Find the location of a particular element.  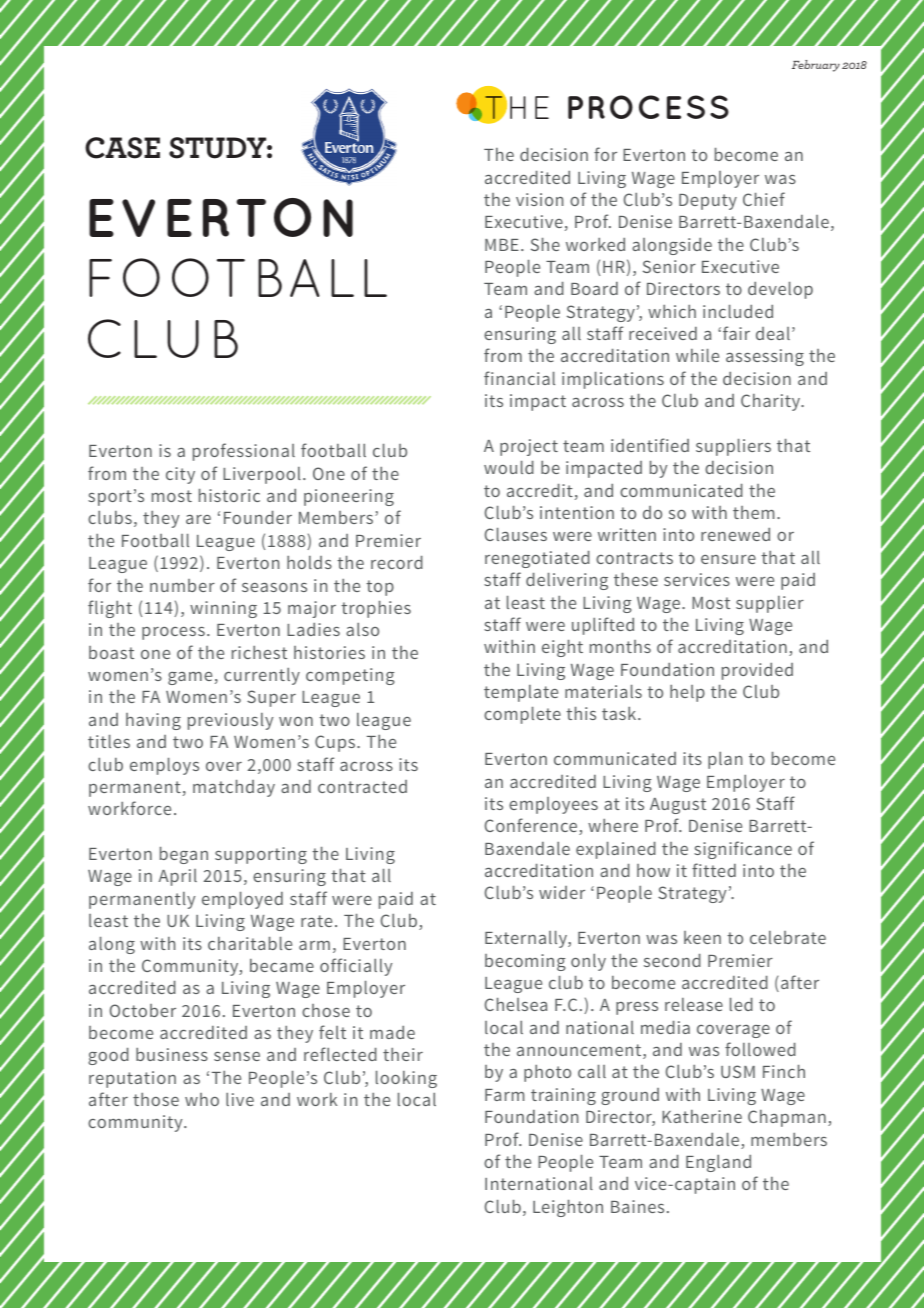

Conference is located at coordinates (532, 826).
